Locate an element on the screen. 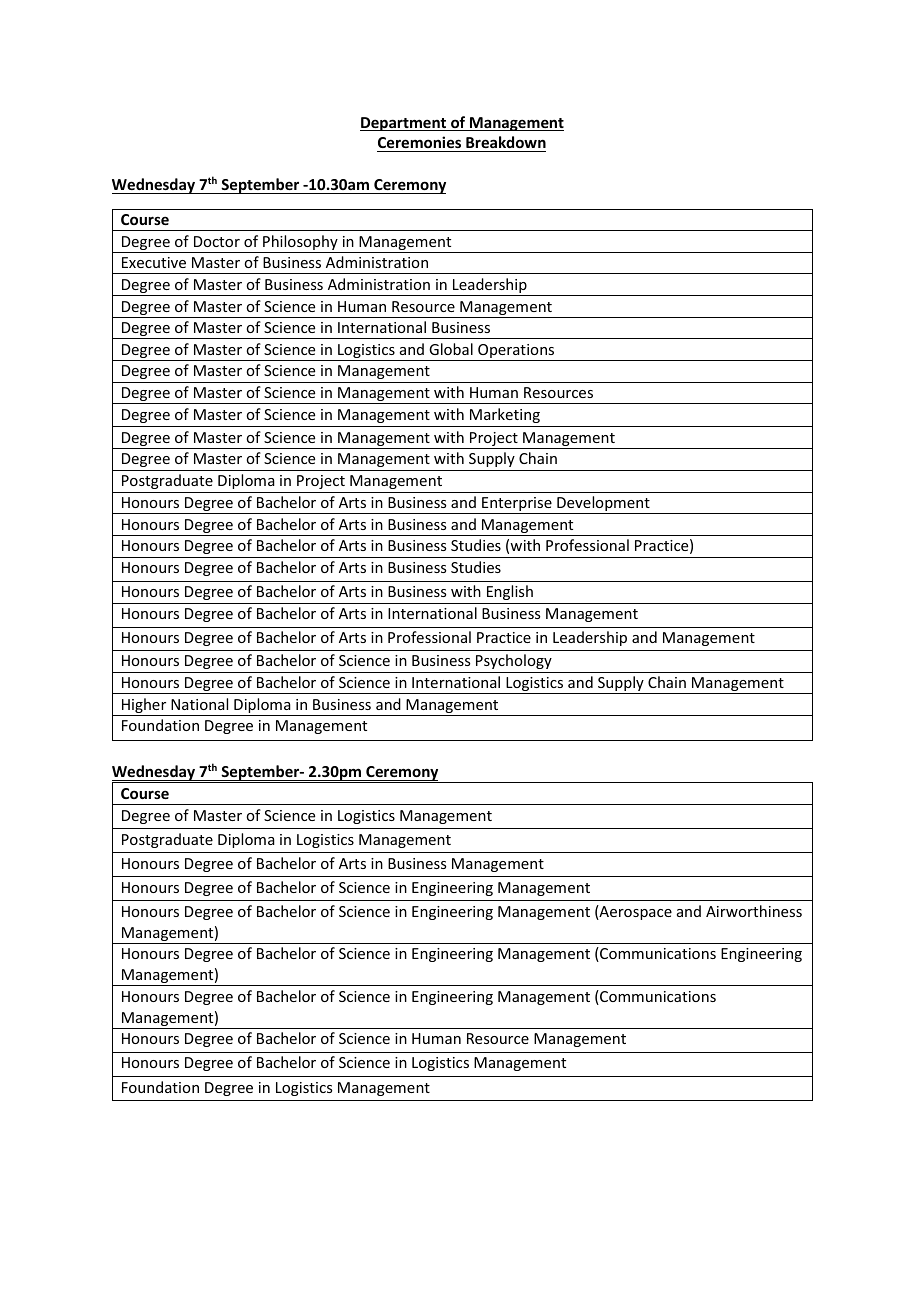  Higher is located at coordinates (144, 707).
